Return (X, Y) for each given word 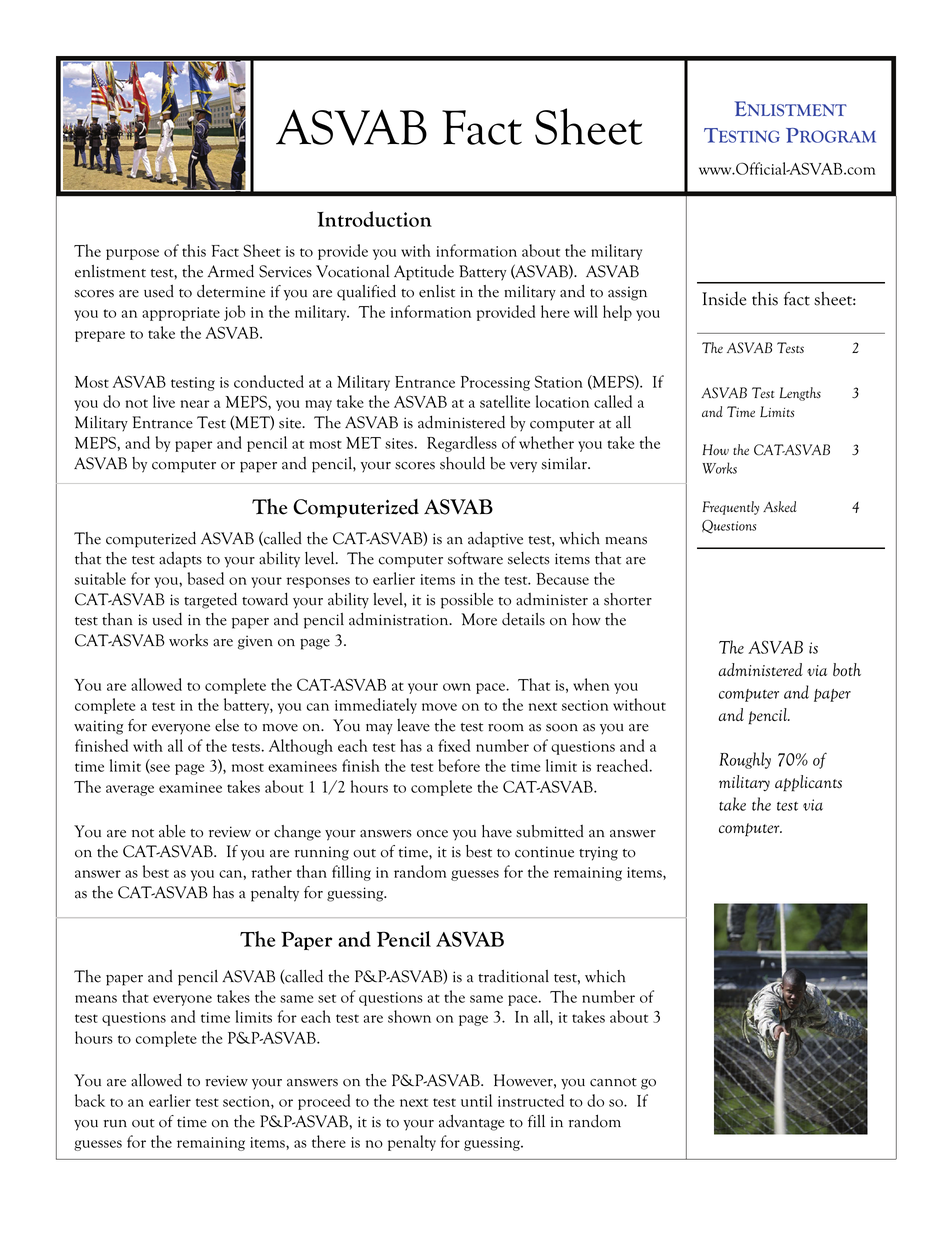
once (432, 834)
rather (272, 871)
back (90, 1100)
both (847, 670)
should (462, 463)
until (476, 1100)
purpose (132, 254)
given (255, 642)
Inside (724, 298)
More (479, 619)
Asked (780, 506)
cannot (613, 1082)
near (194, 404)
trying (598, 853)
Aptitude (424, 273)
